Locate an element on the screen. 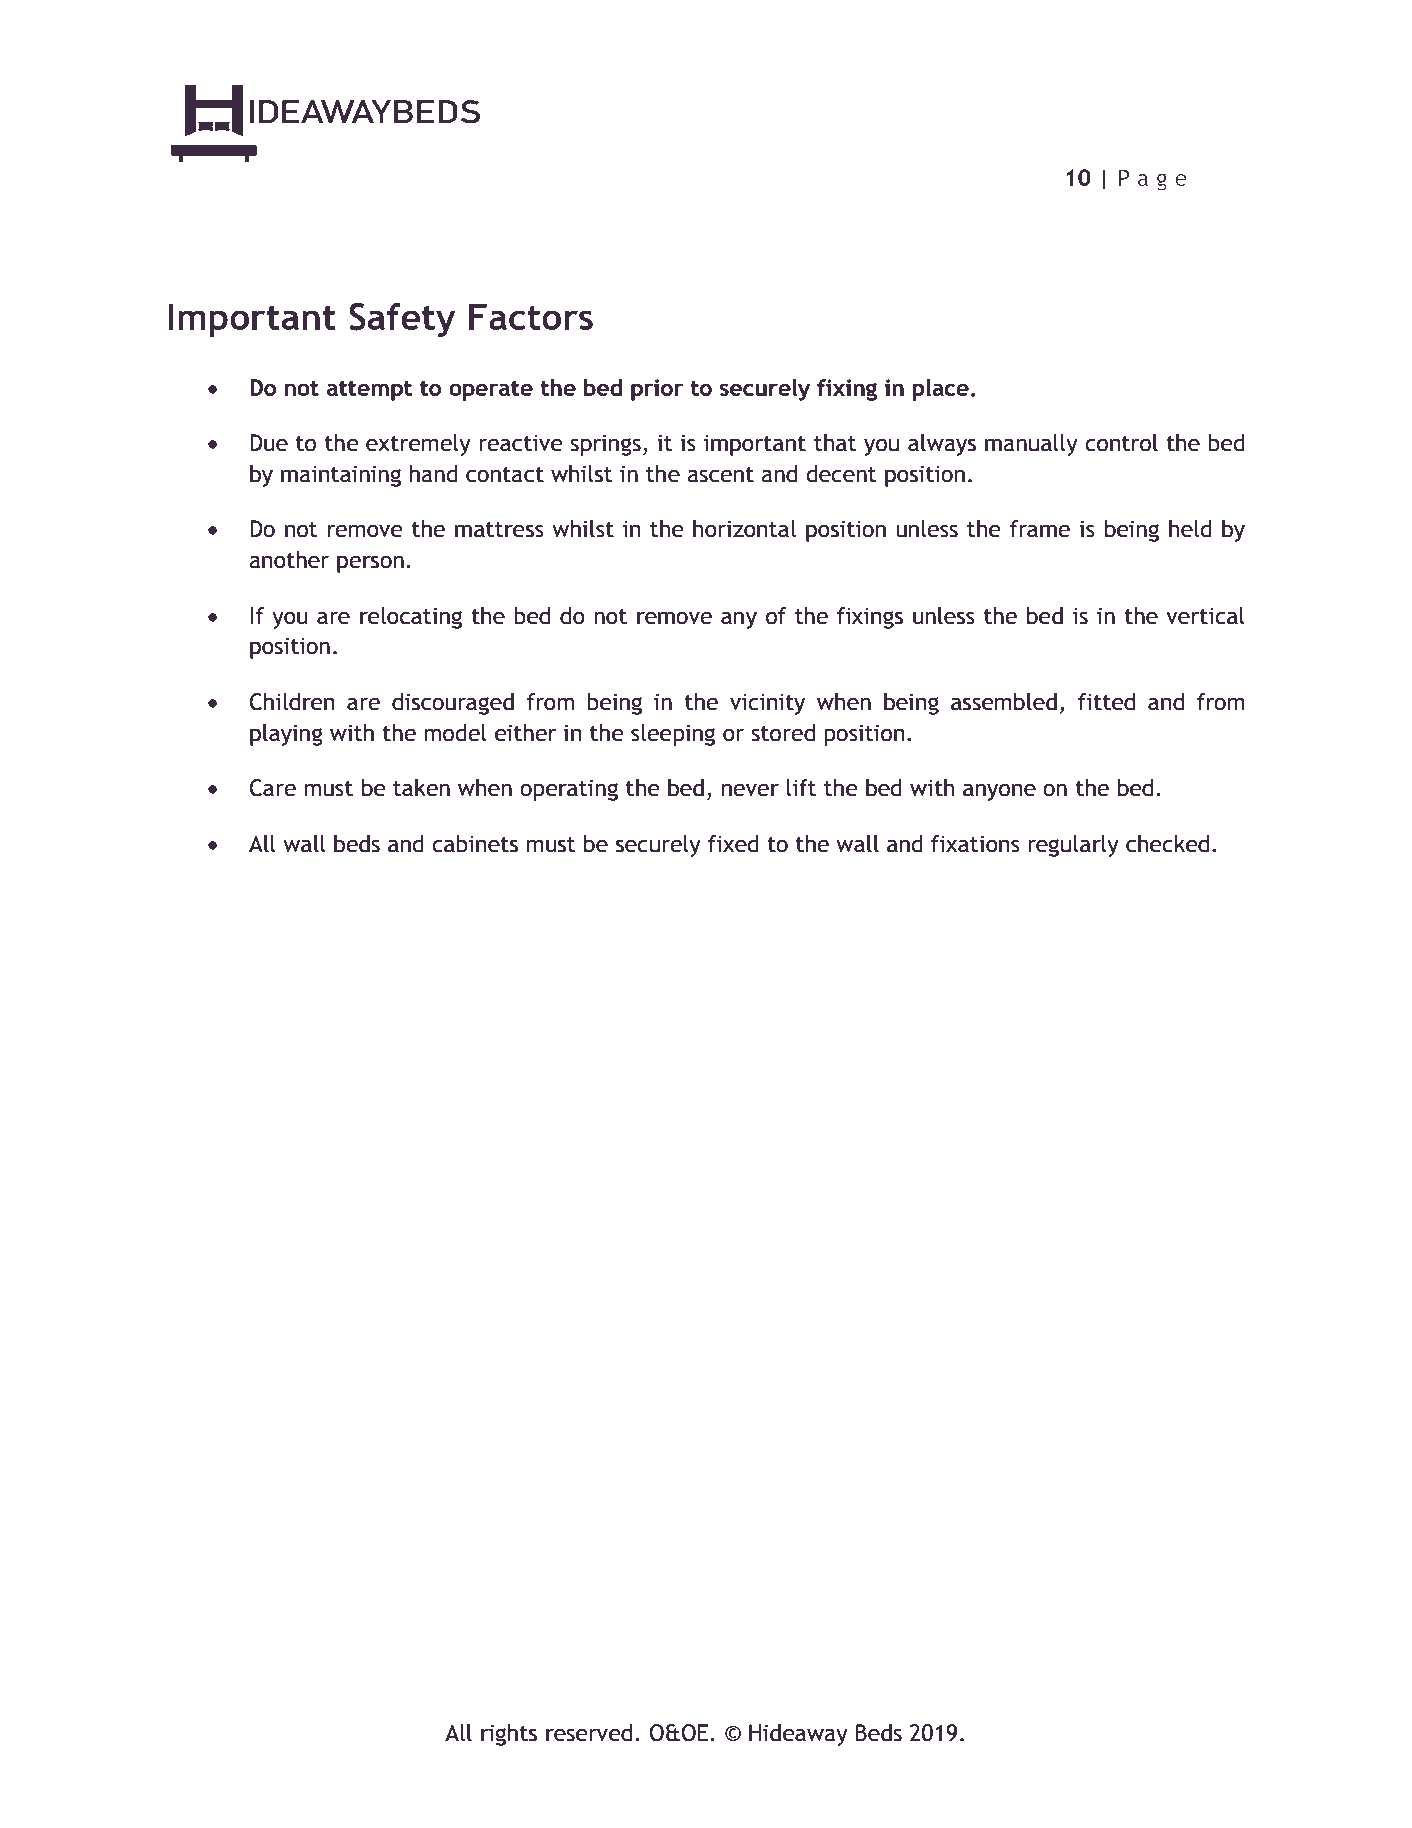 Image resolution: width=1412 pixels, height=1828 pixels. prior is located at coordinates (657, 390).
